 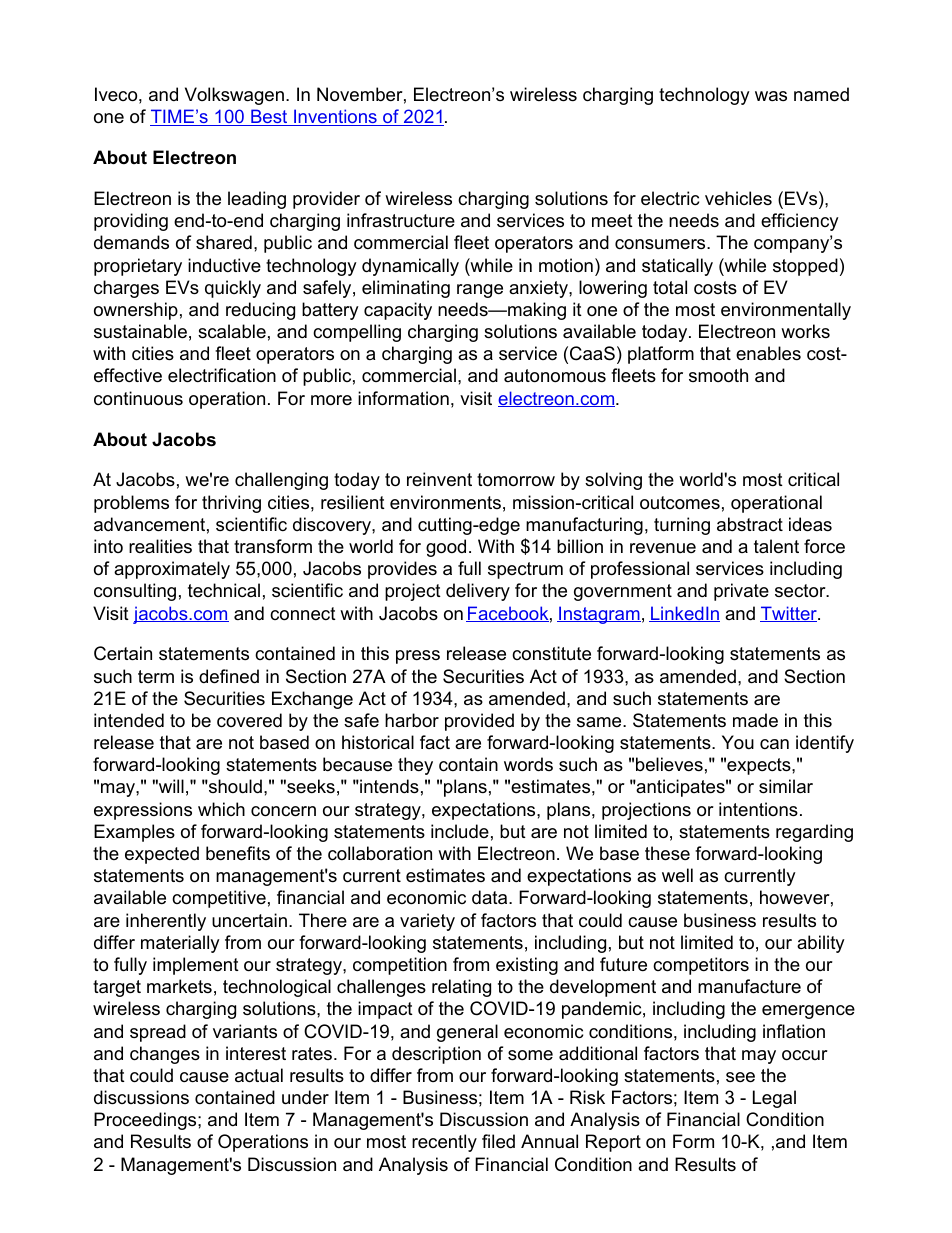 I want to click on Volkswagen, so click(x=234, y=96).
